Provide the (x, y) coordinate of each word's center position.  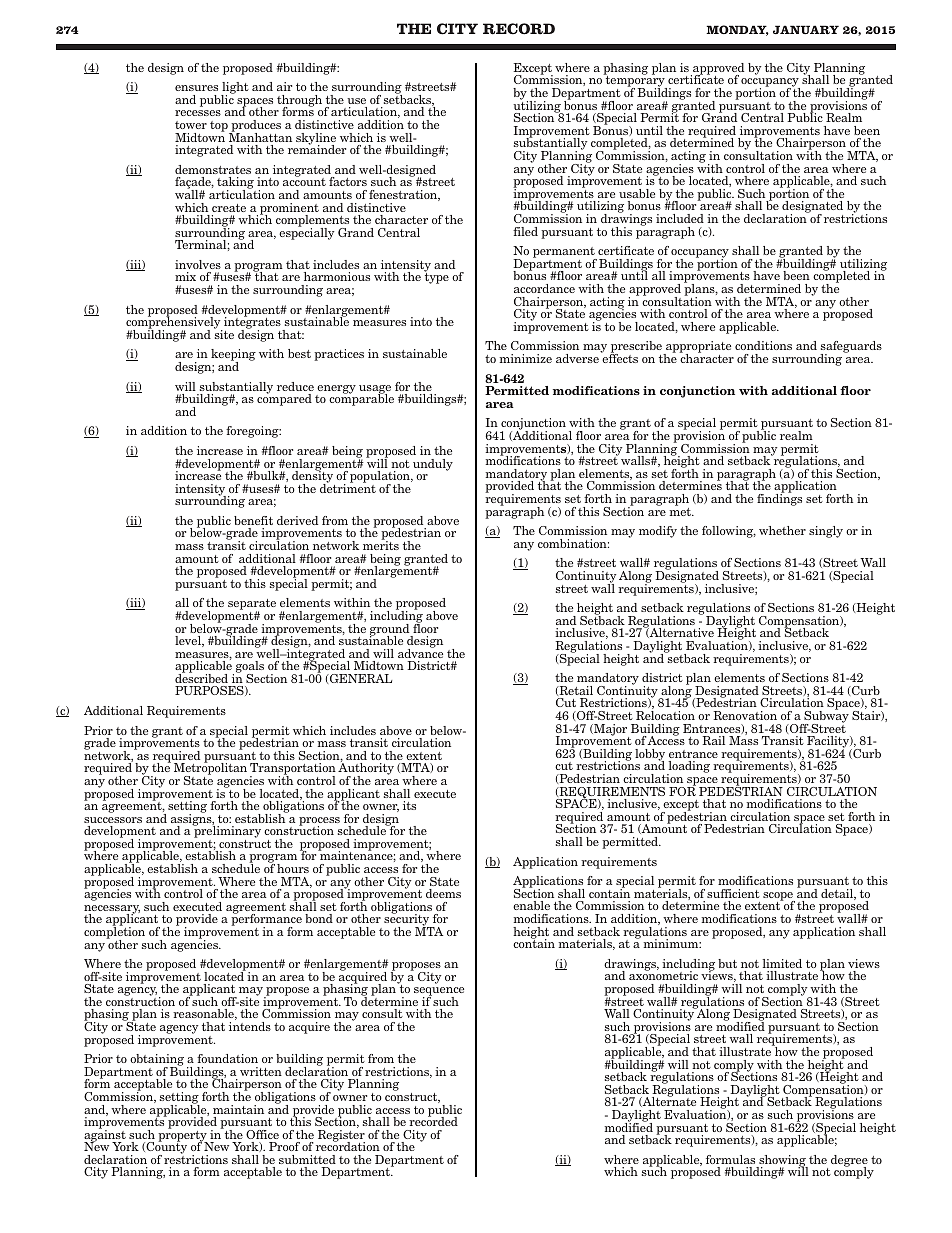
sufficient (733, 893)
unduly (433, 465)
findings (779, 499)
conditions (763, 345)
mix (185, 276)
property (183, 1136)
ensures (196, 88)
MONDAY (737, 30)
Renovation (745, 715)
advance (420, 652)
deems (443, 893)
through (299, 102)
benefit (253, 520)
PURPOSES (210, 691)
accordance (544, 288)
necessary (112, 910)
